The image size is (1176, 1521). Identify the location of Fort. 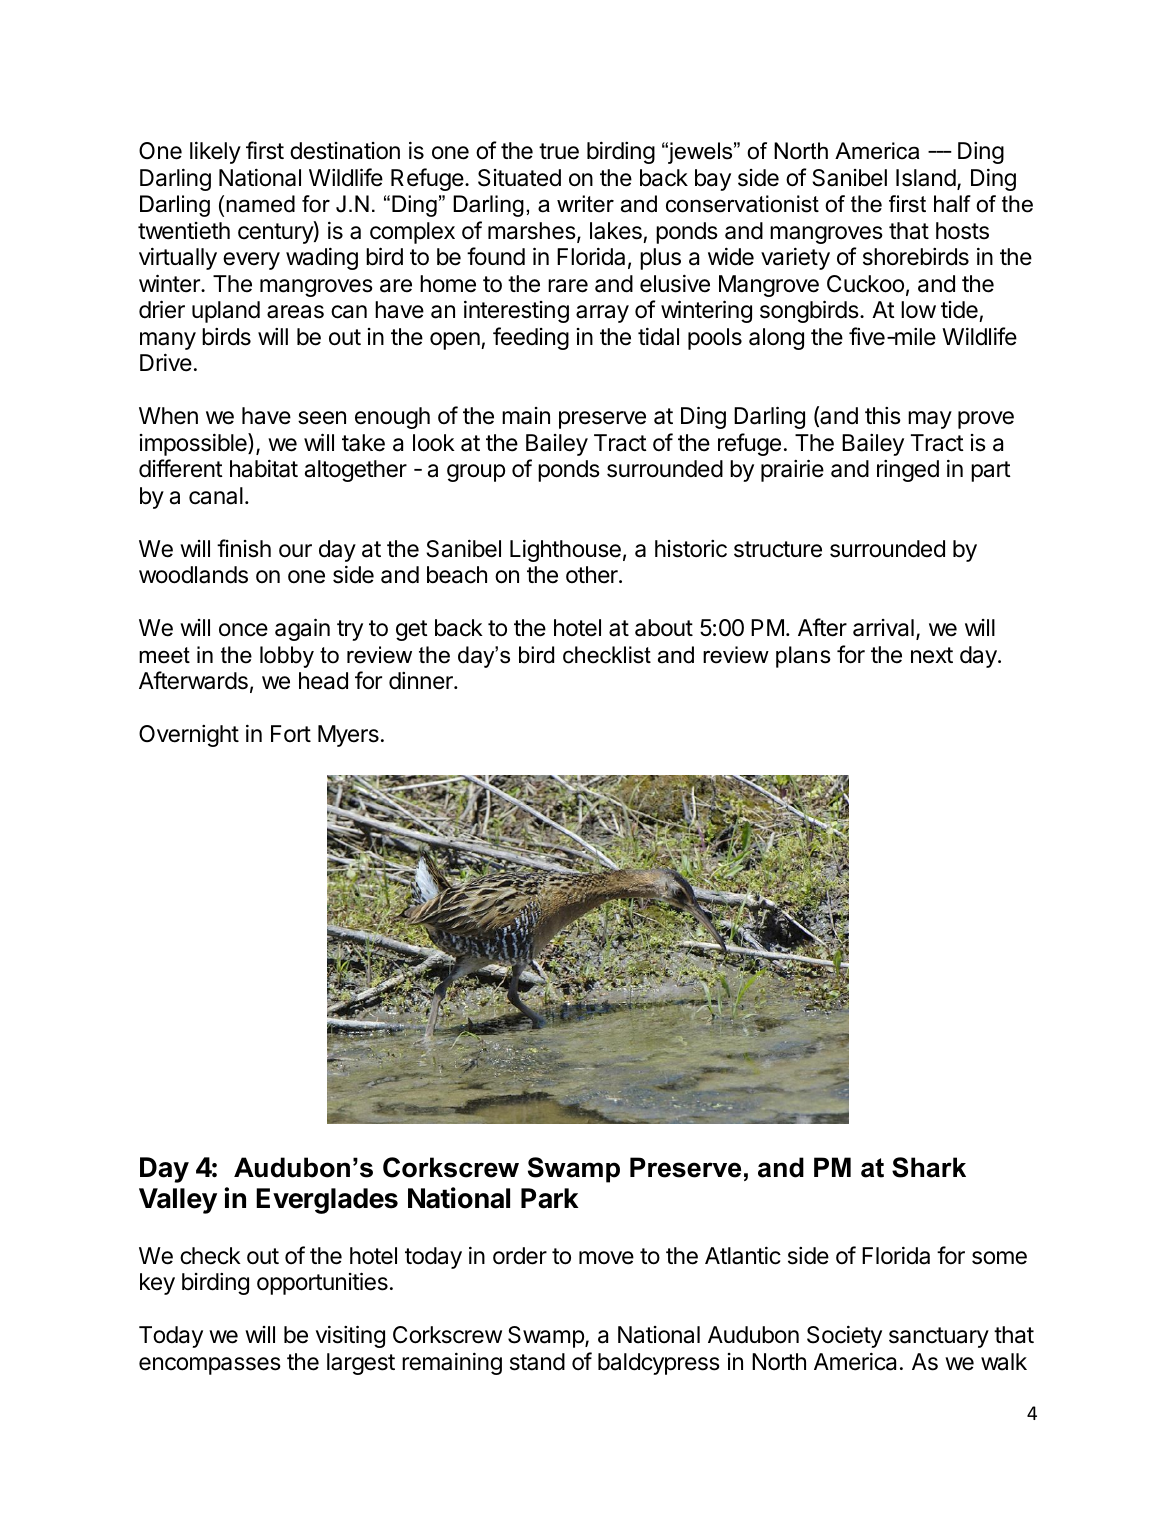
(291, 733).
